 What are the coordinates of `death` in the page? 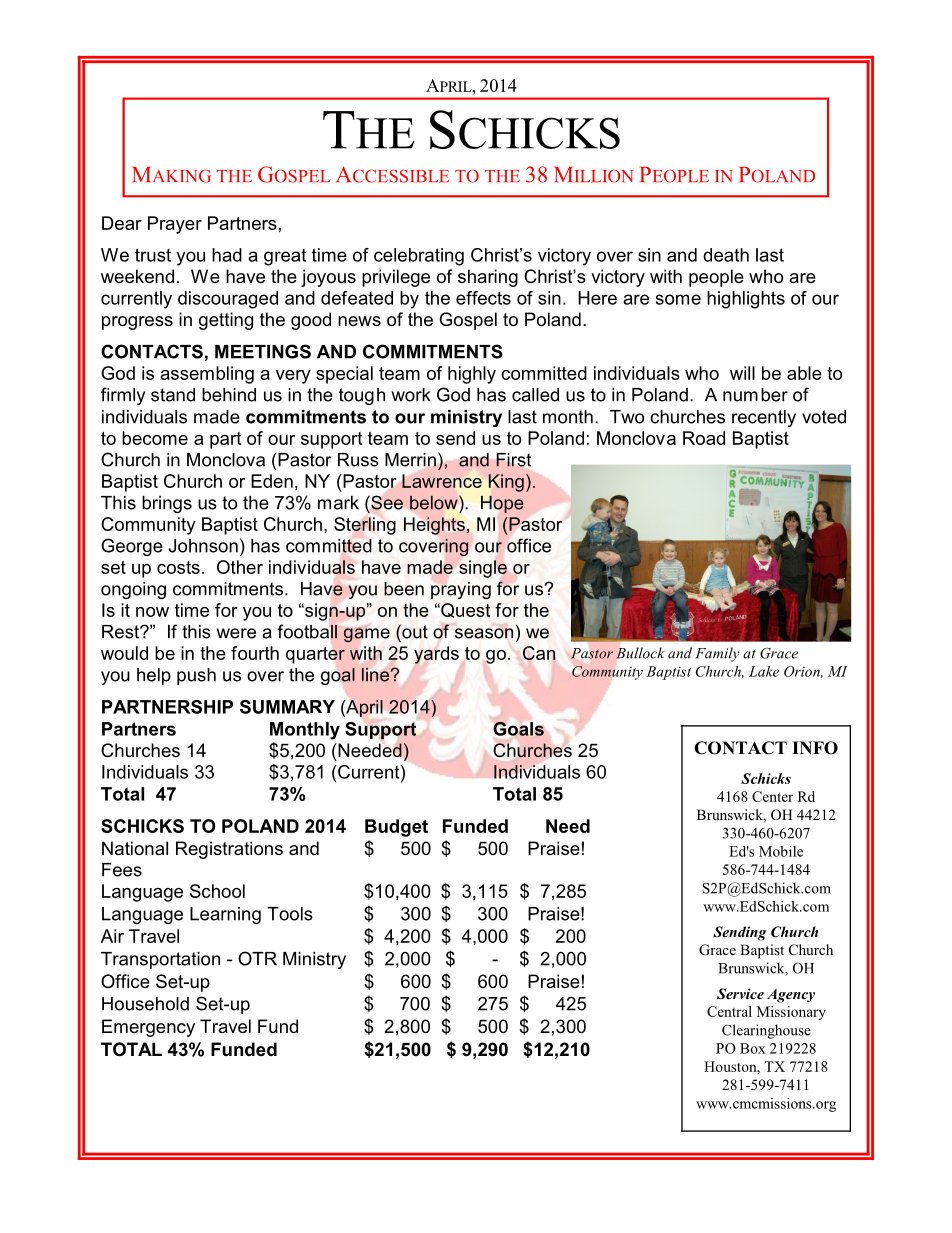 It's located at (726, 255).
